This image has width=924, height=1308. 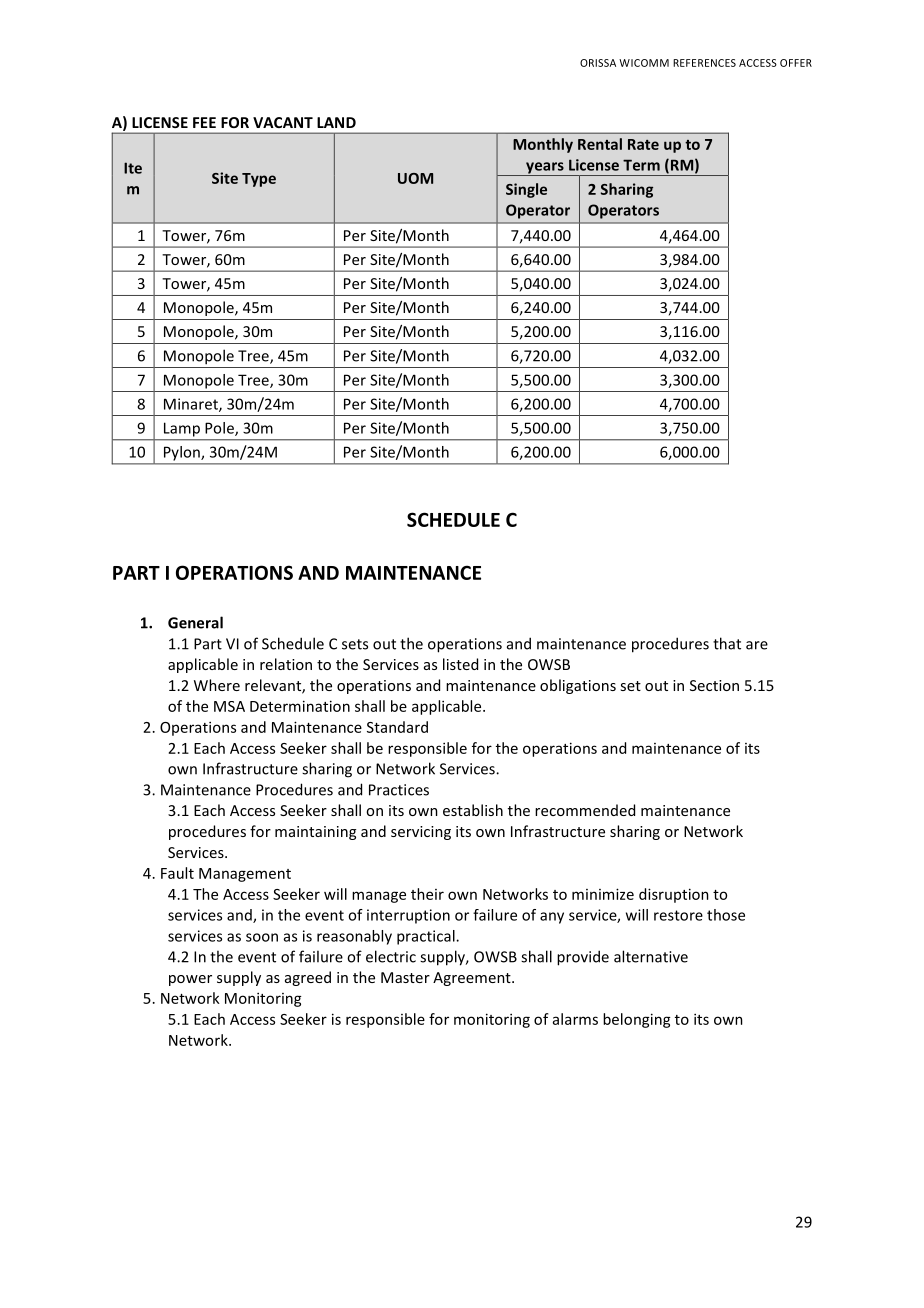 What do you see at coordinates (283, 122) in the image?
I see `VACANT` at bounding box center [283, 122].
